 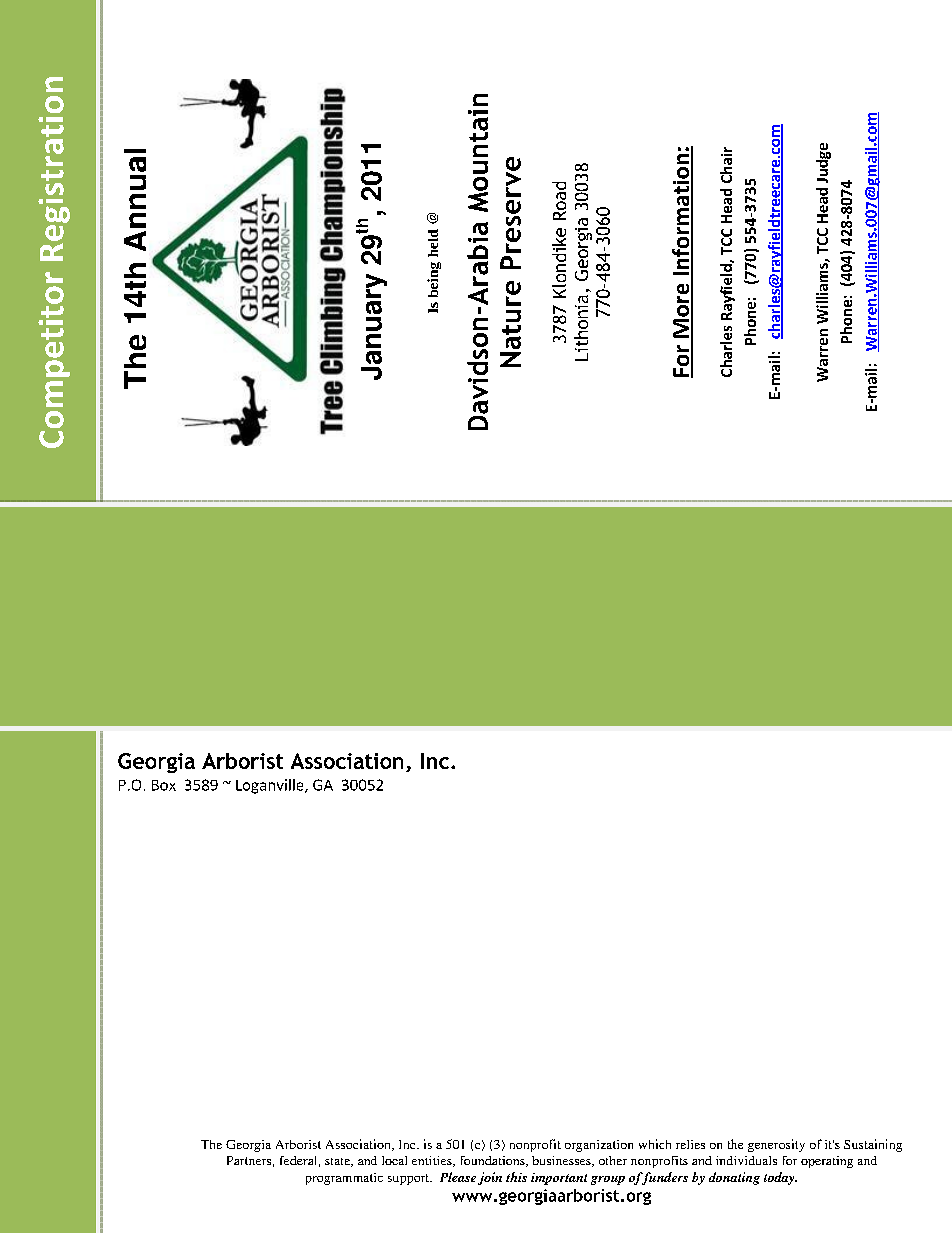 What do you see at coordinates (394, 1160) in the screenshot?
I see `local` at bounding box center [394, 1160].
